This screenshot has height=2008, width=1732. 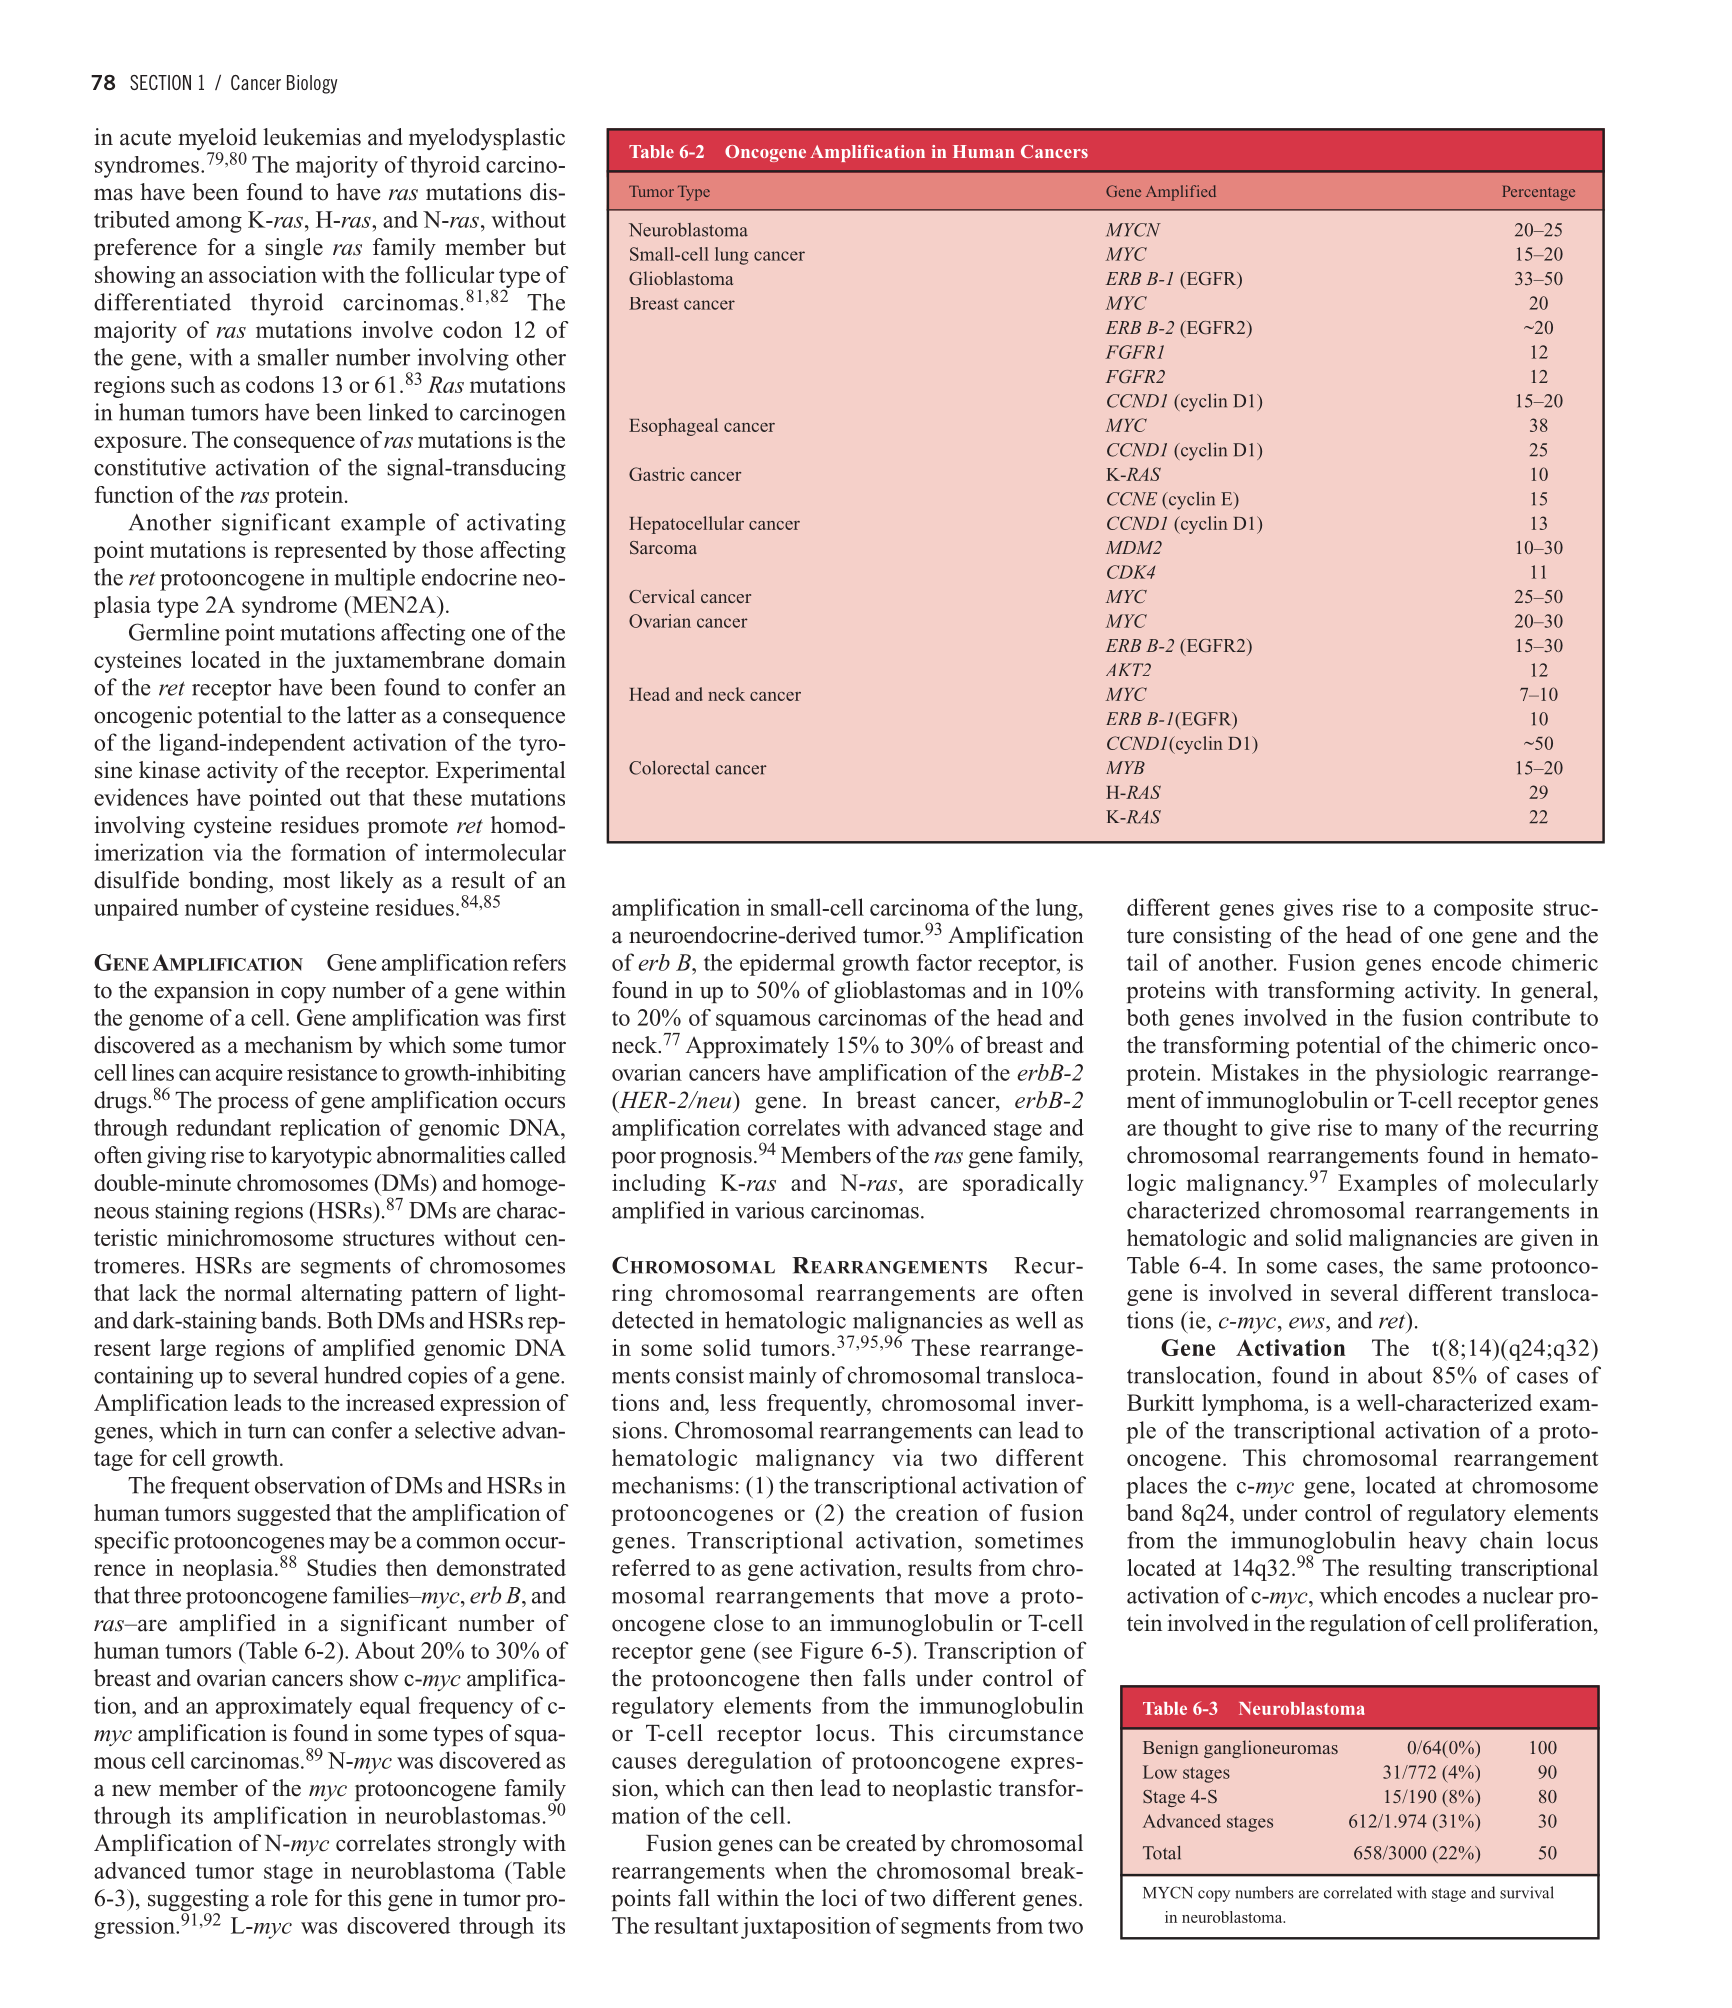 What do you see at coordinates (398, 412) in the screenshot?
I see `linked` at bounding box center [398, 412].
